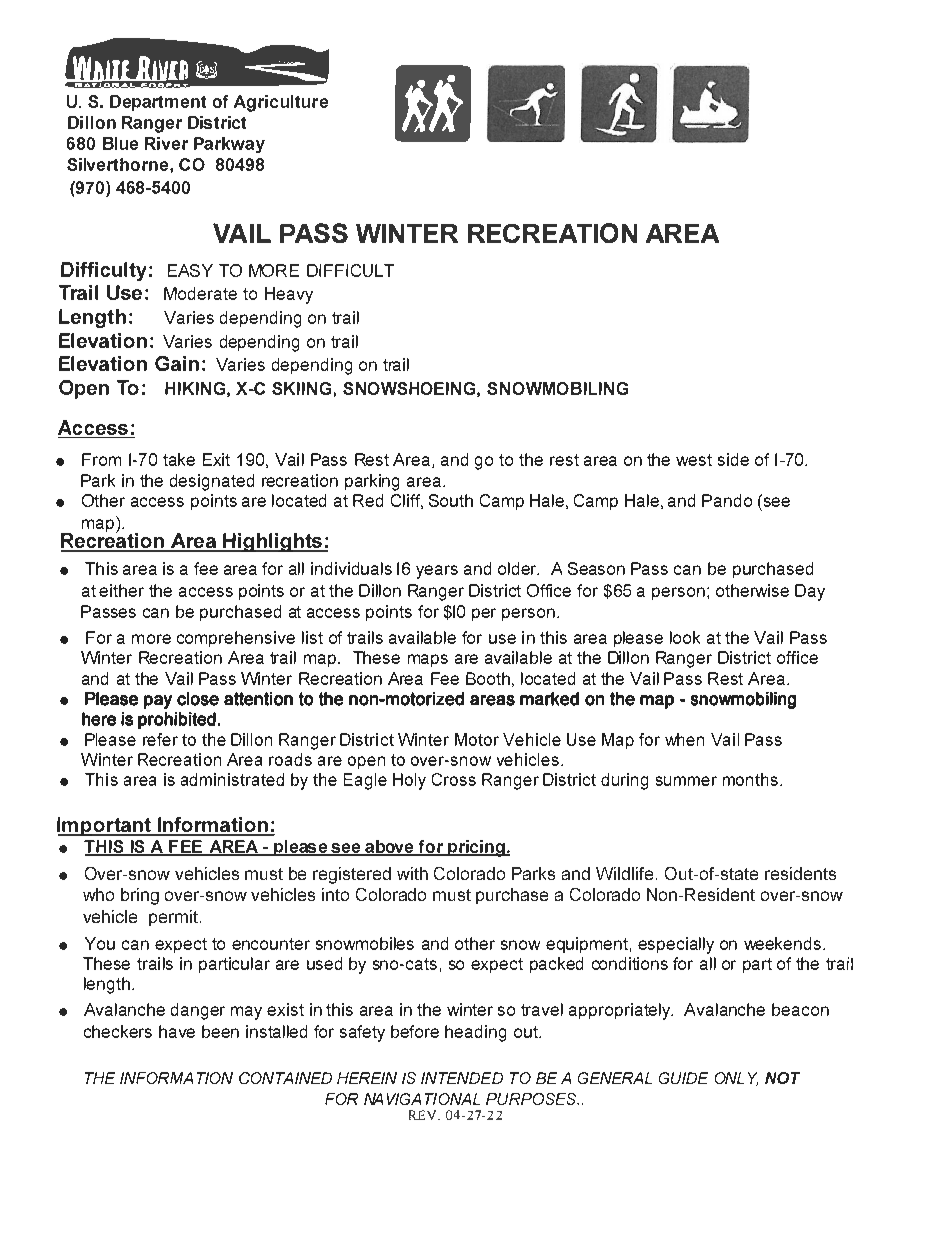 The height and width of the page is (1233, 952). I want to click on west, so click(694, 460).
